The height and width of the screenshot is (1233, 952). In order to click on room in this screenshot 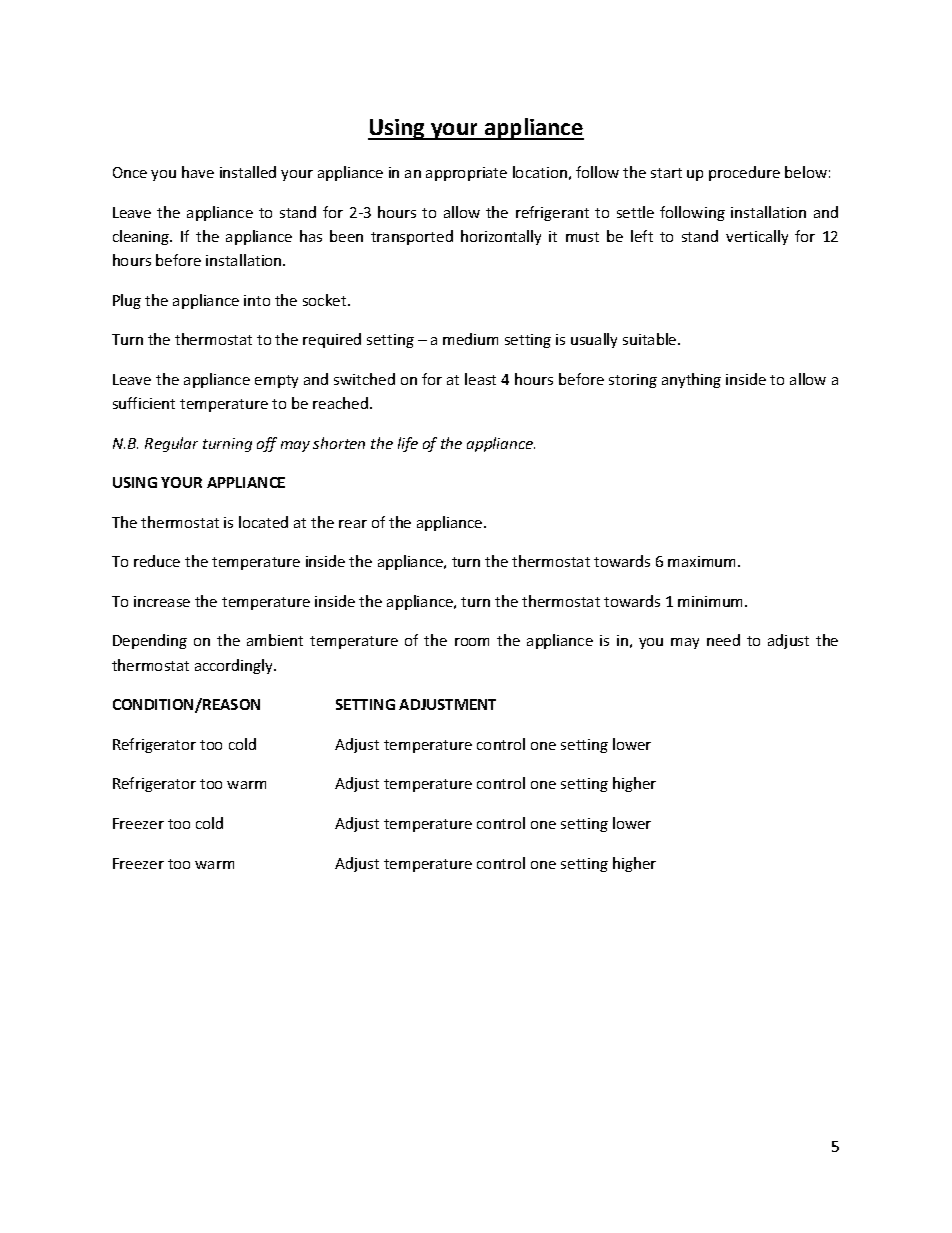, I will do `click(472, 642)`.
